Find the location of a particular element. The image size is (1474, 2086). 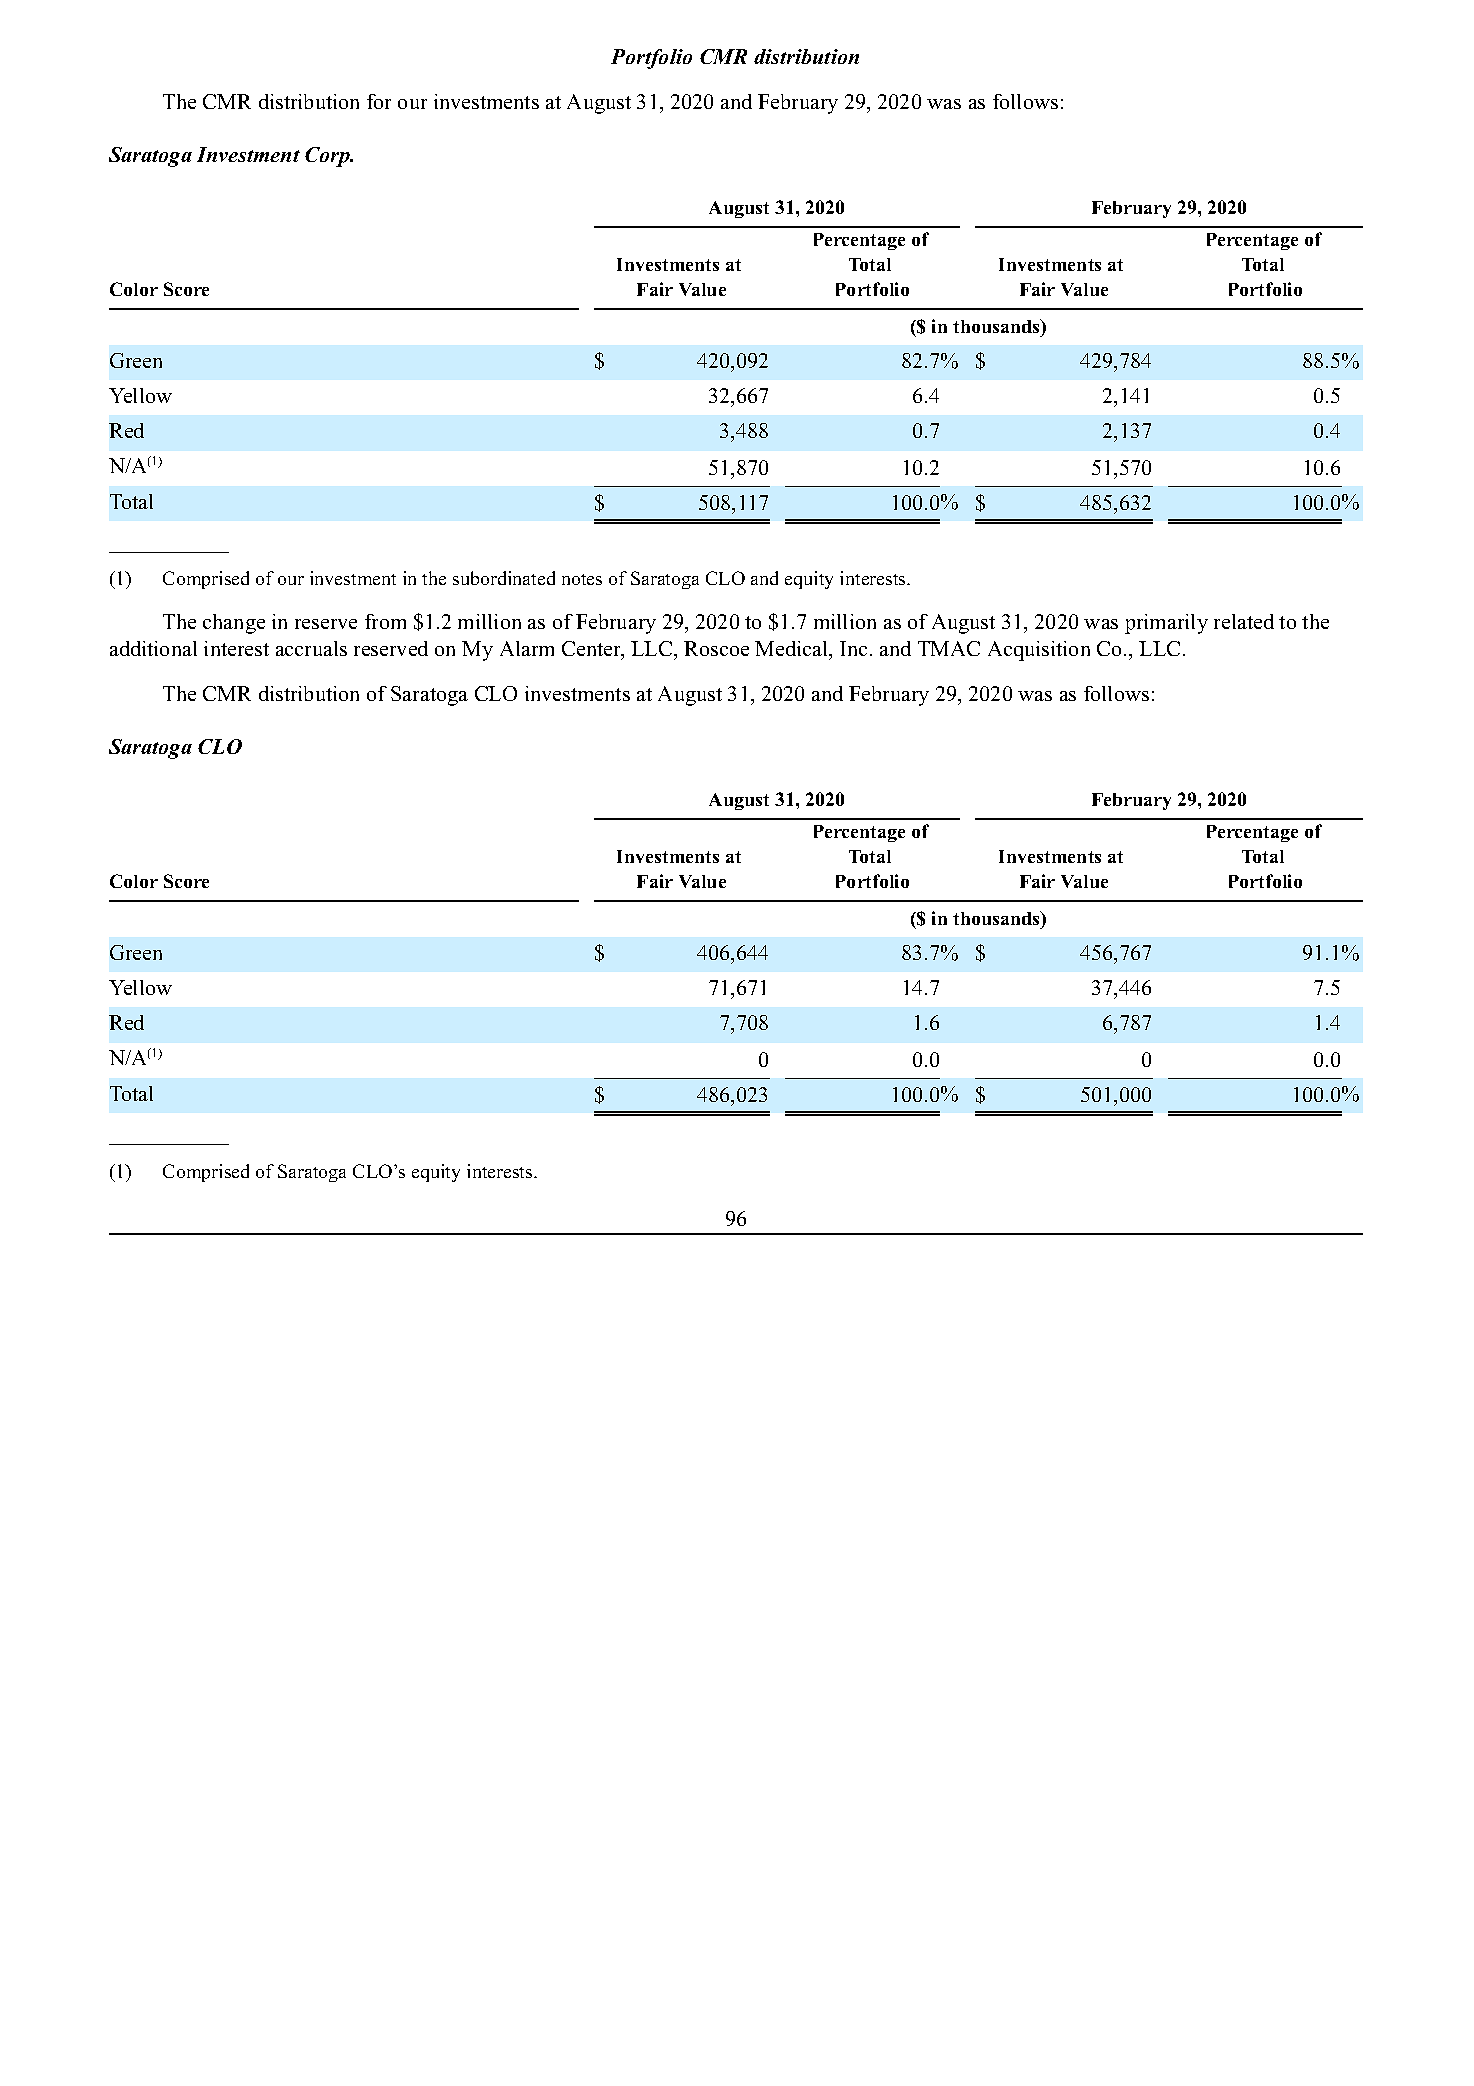

primarily is located at coordinates (1166, 624).
